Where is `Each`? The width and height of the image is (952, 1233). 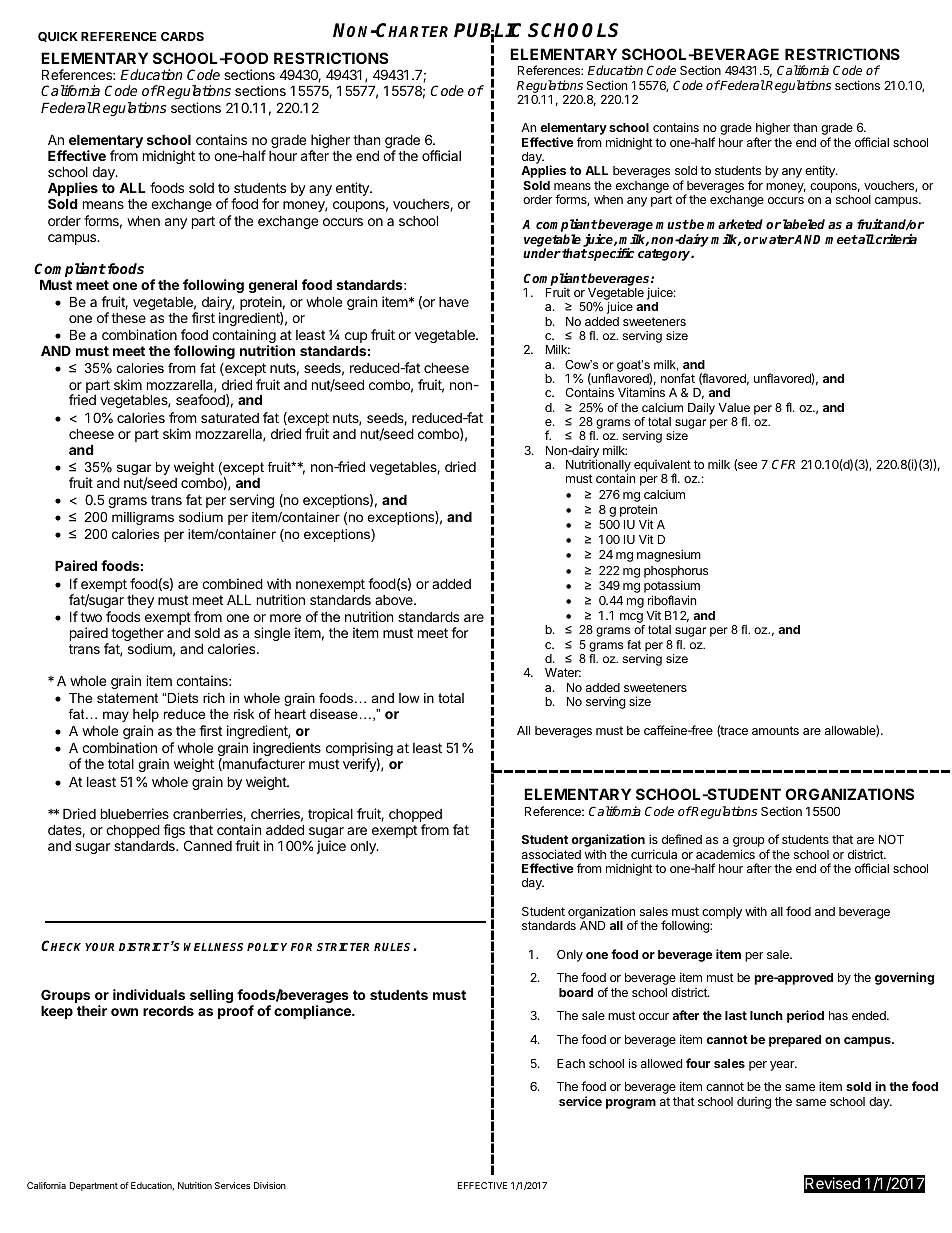 Each is located at coordinates (571, 1063).
